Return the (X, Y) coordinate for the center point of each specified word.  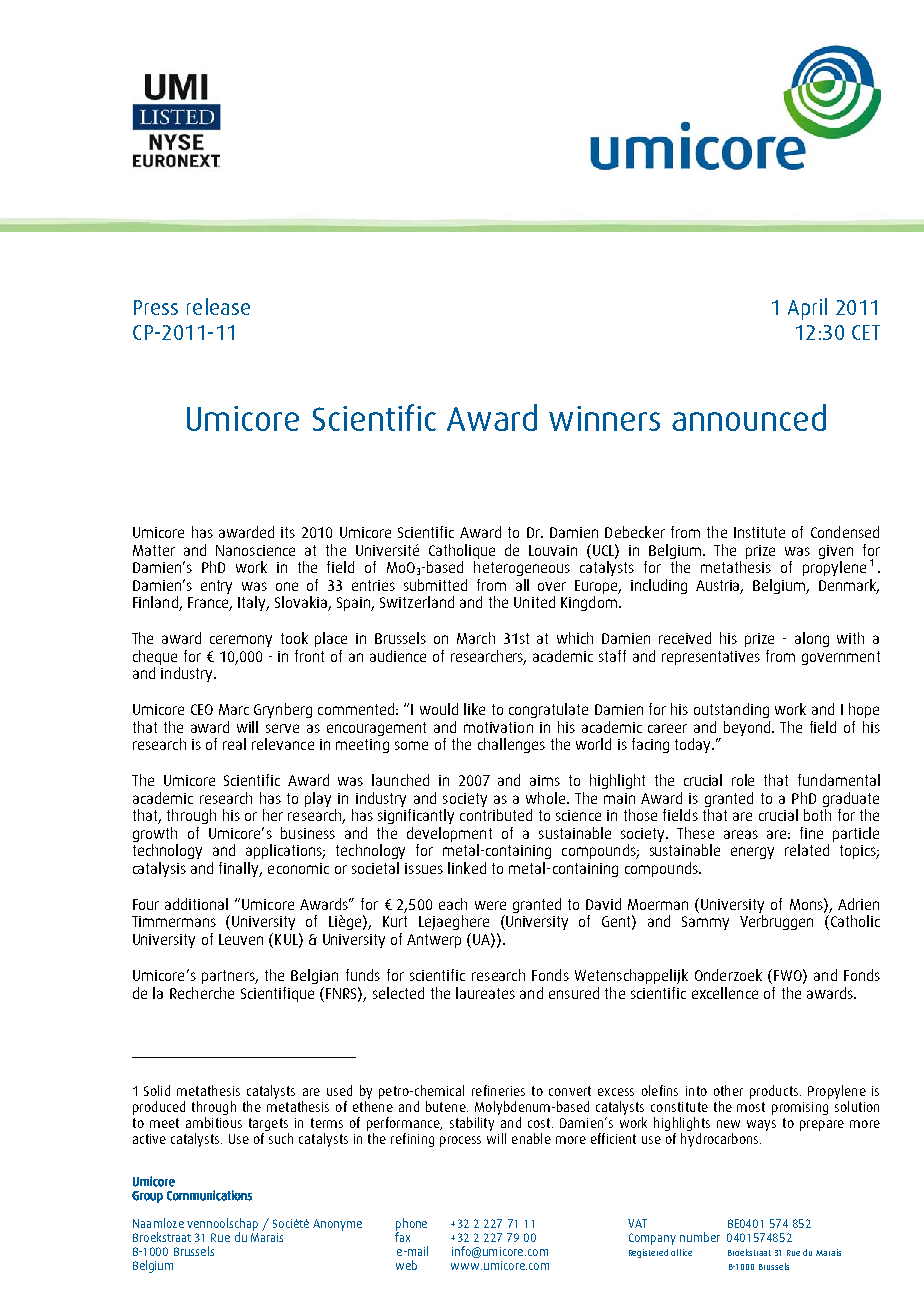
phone (411, 1225)
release (218, 306)
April (807, 309)
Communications (209, 1195)
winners (604, 418)
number (700, 1237)
